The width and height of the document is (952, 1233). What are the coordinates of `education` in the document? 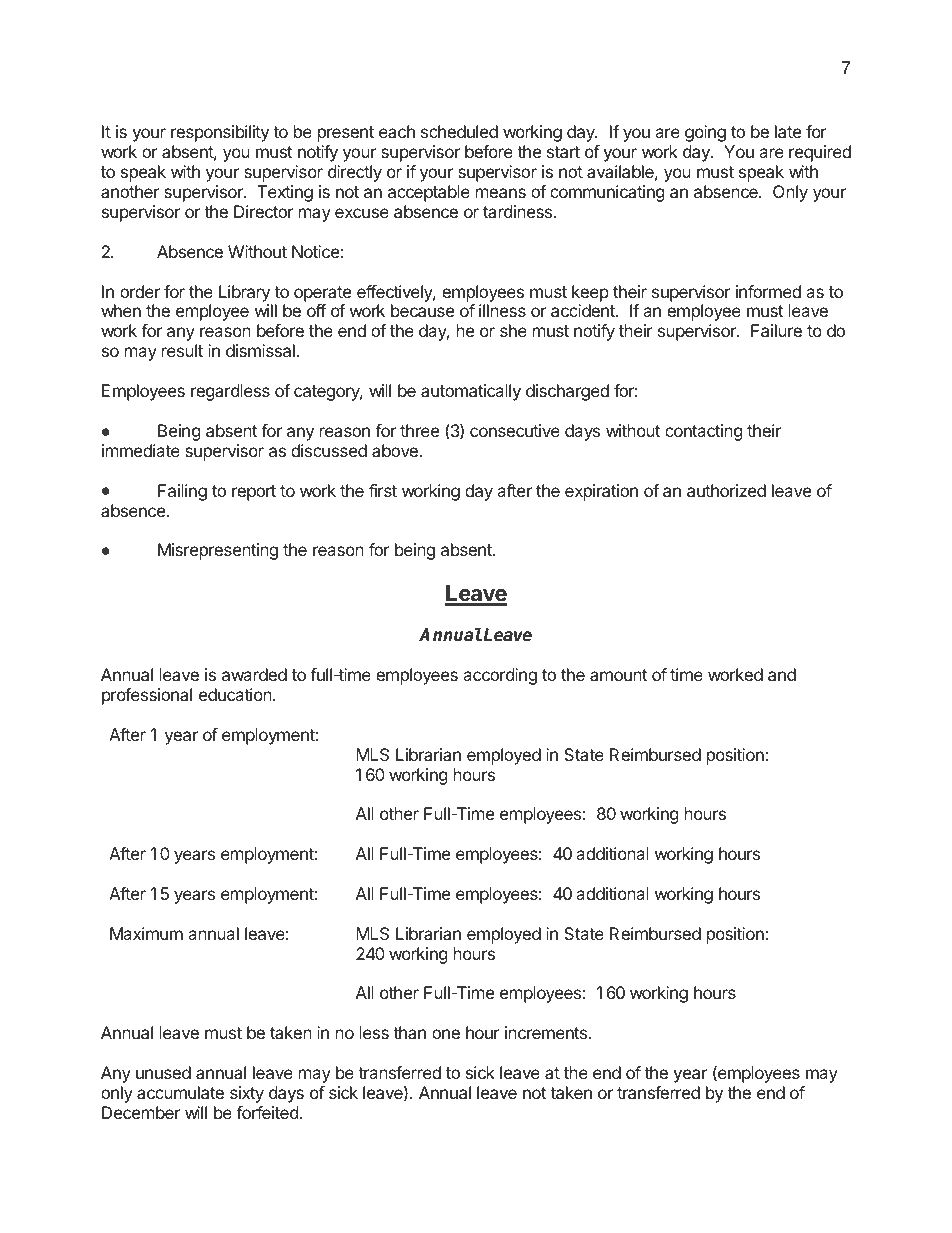 It's located at (236, 694).
